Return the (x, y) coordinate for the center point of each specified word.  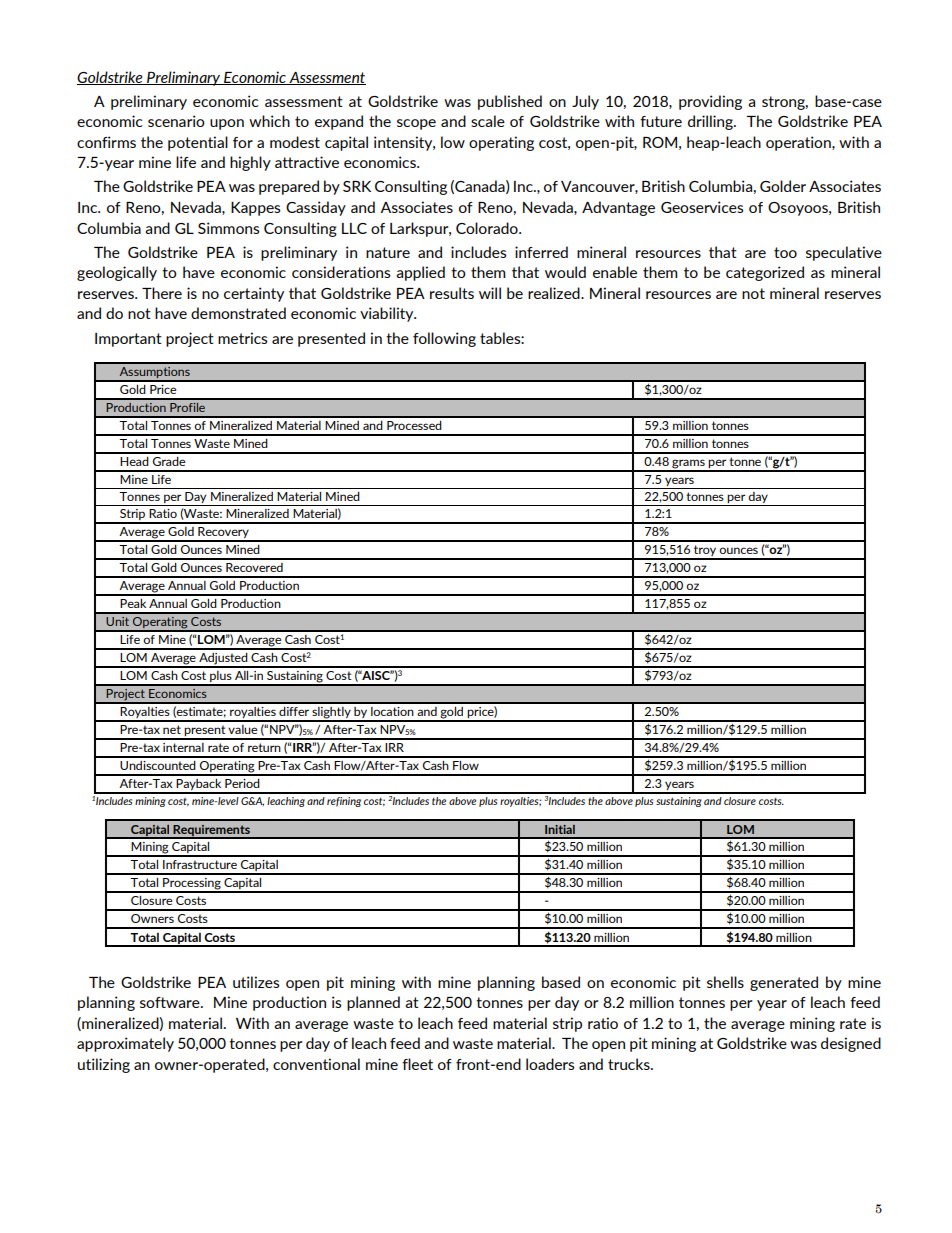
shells (725, 982)
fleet (417, 1064)
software (171, 1002)
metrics (243, 338)
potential (198, 143)
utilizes (256, 982)
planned (373, 1003)
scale (488, 121)
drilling (711, 122)
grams (688, 465)
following (444, 339)
